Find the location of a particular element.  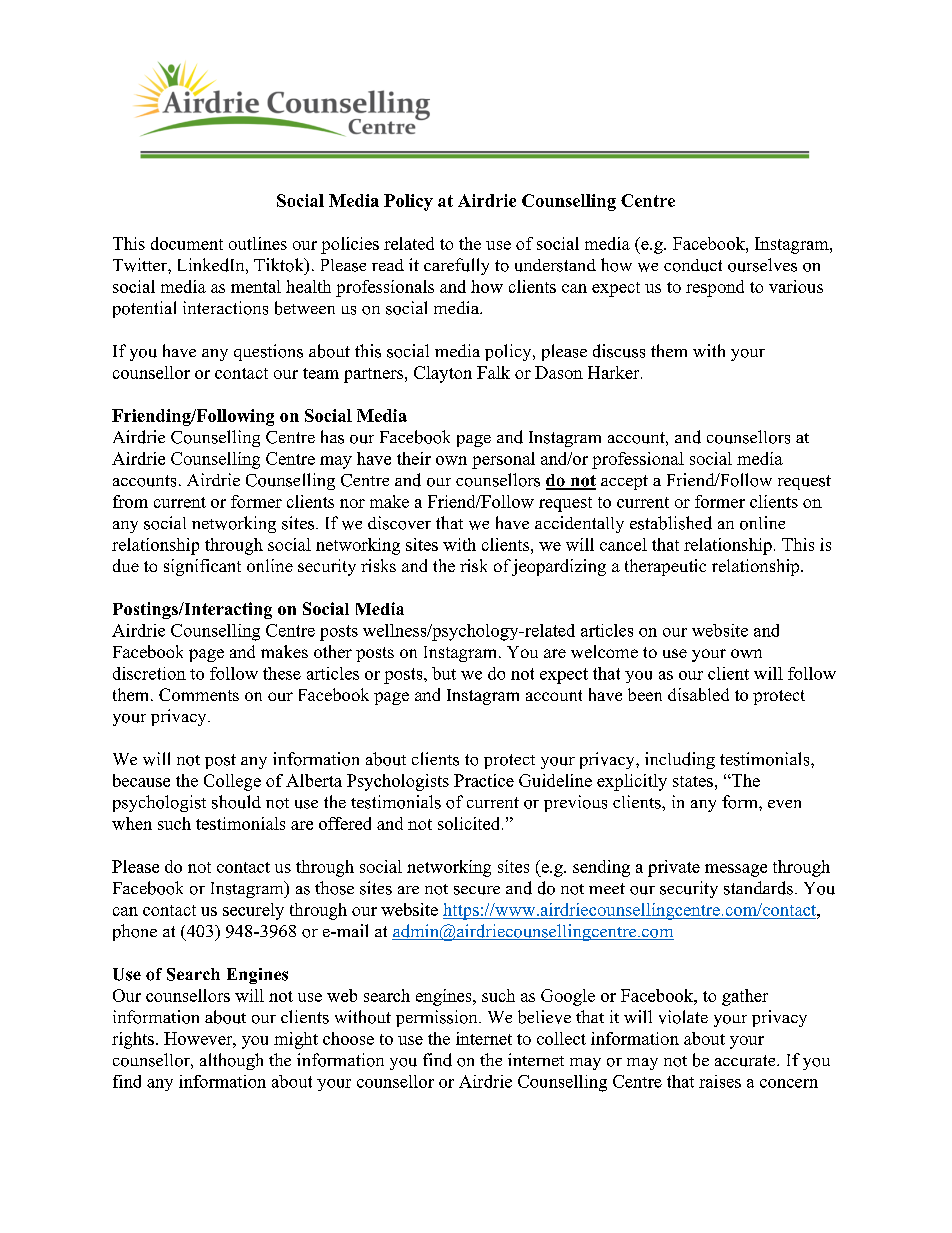

conduct is located at coordinates (693, 265).
